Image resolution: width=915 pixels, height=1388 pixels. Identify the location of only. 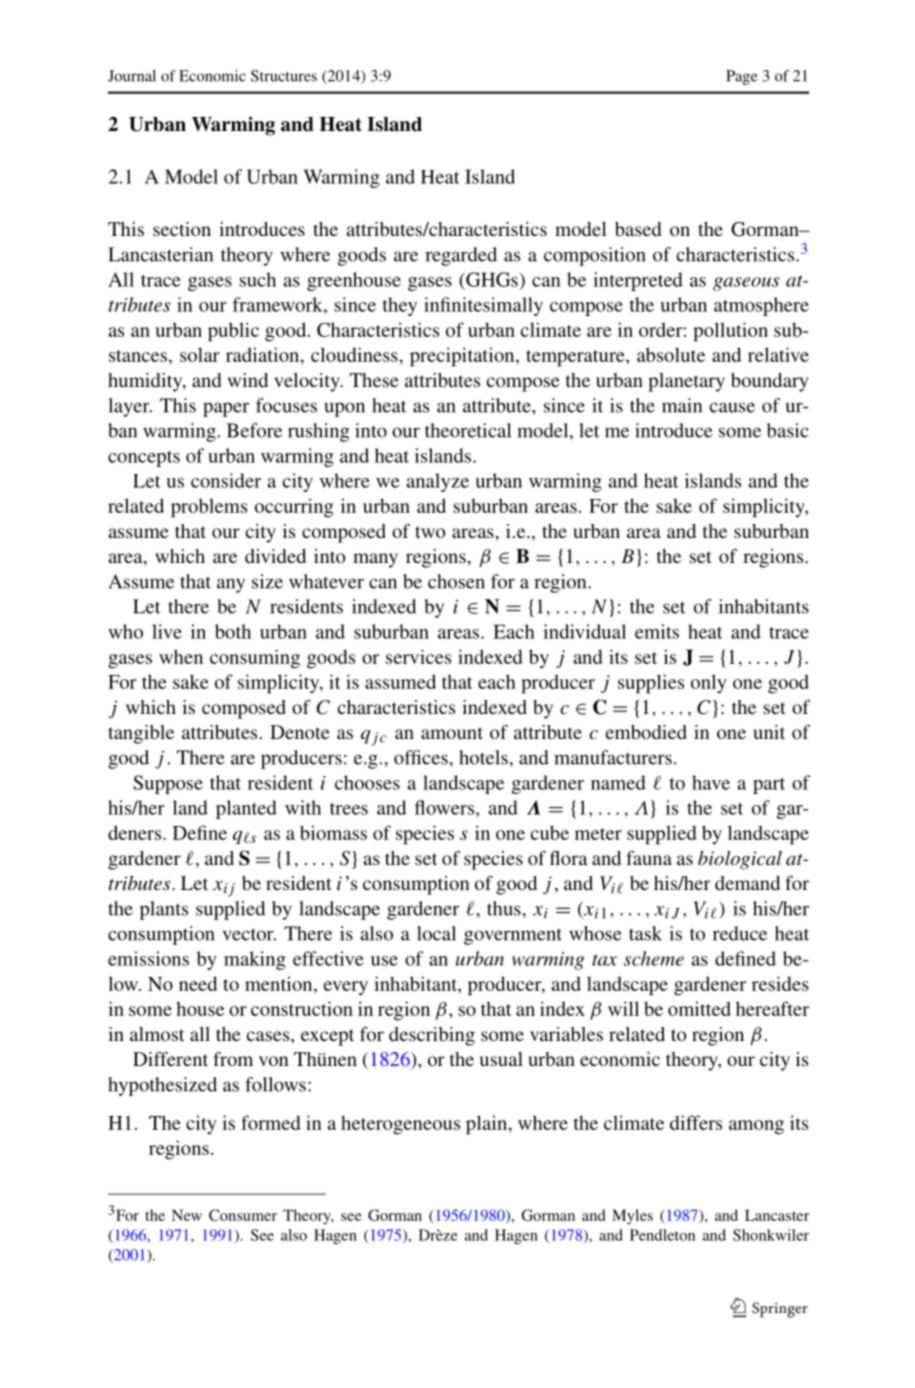
(709, 683).
